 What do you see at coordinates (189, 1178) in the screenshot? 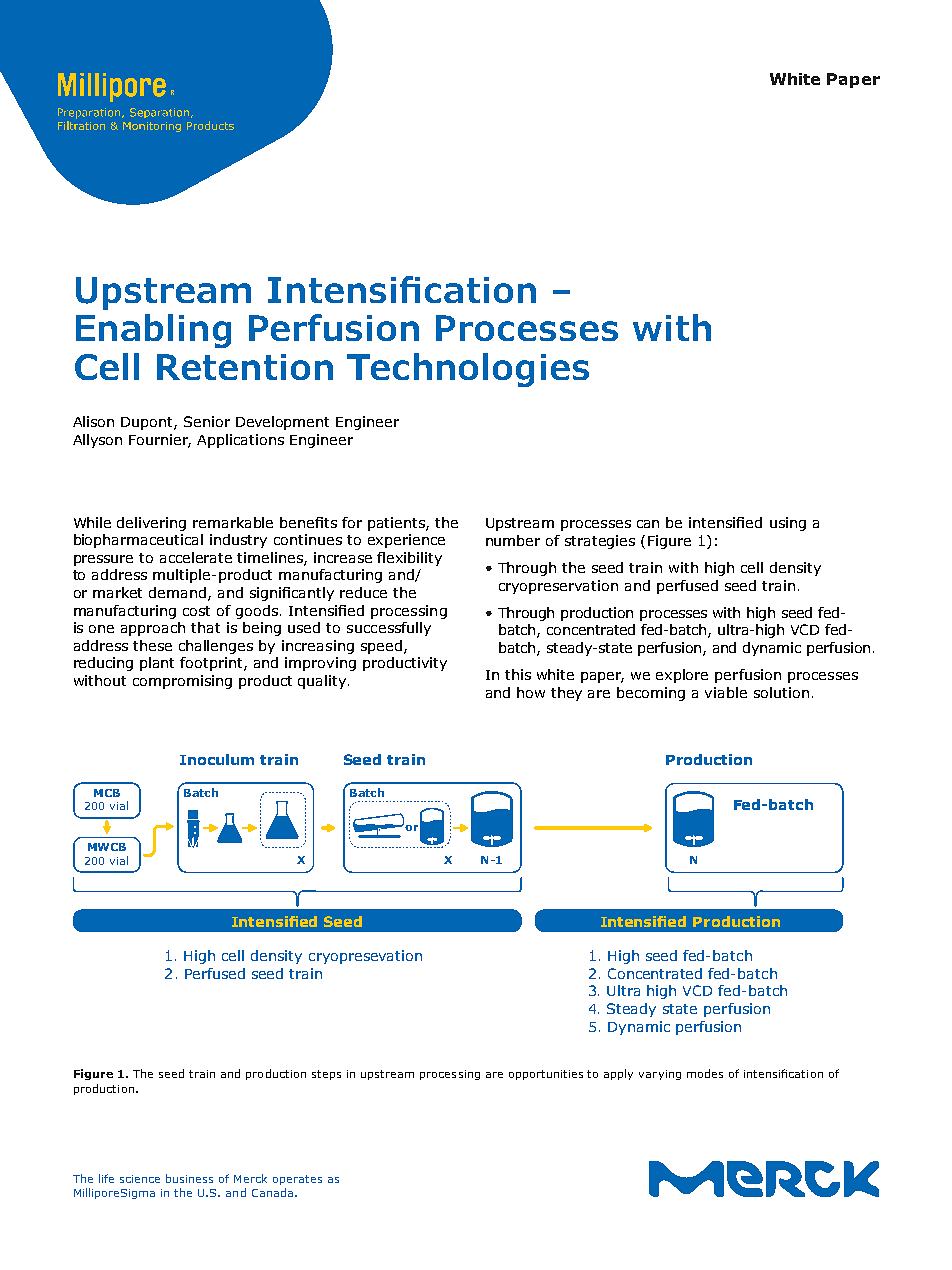
I see `business` at bounding box center [189, 1178].
